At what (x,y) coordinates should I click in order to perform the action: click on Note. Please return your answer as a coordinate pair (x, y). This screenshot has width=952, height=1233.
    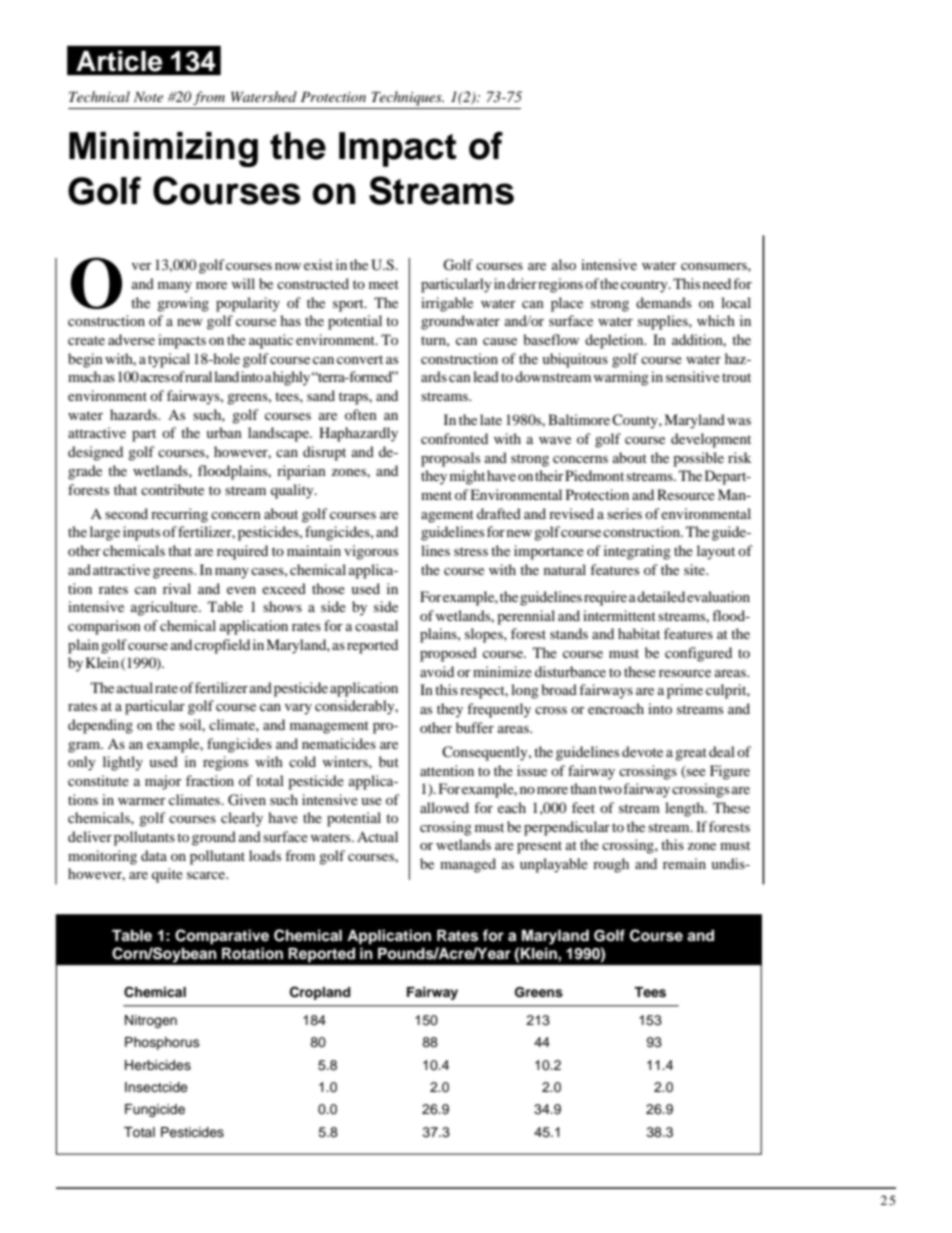
    Looking at the image, I should click on (148, 96).
